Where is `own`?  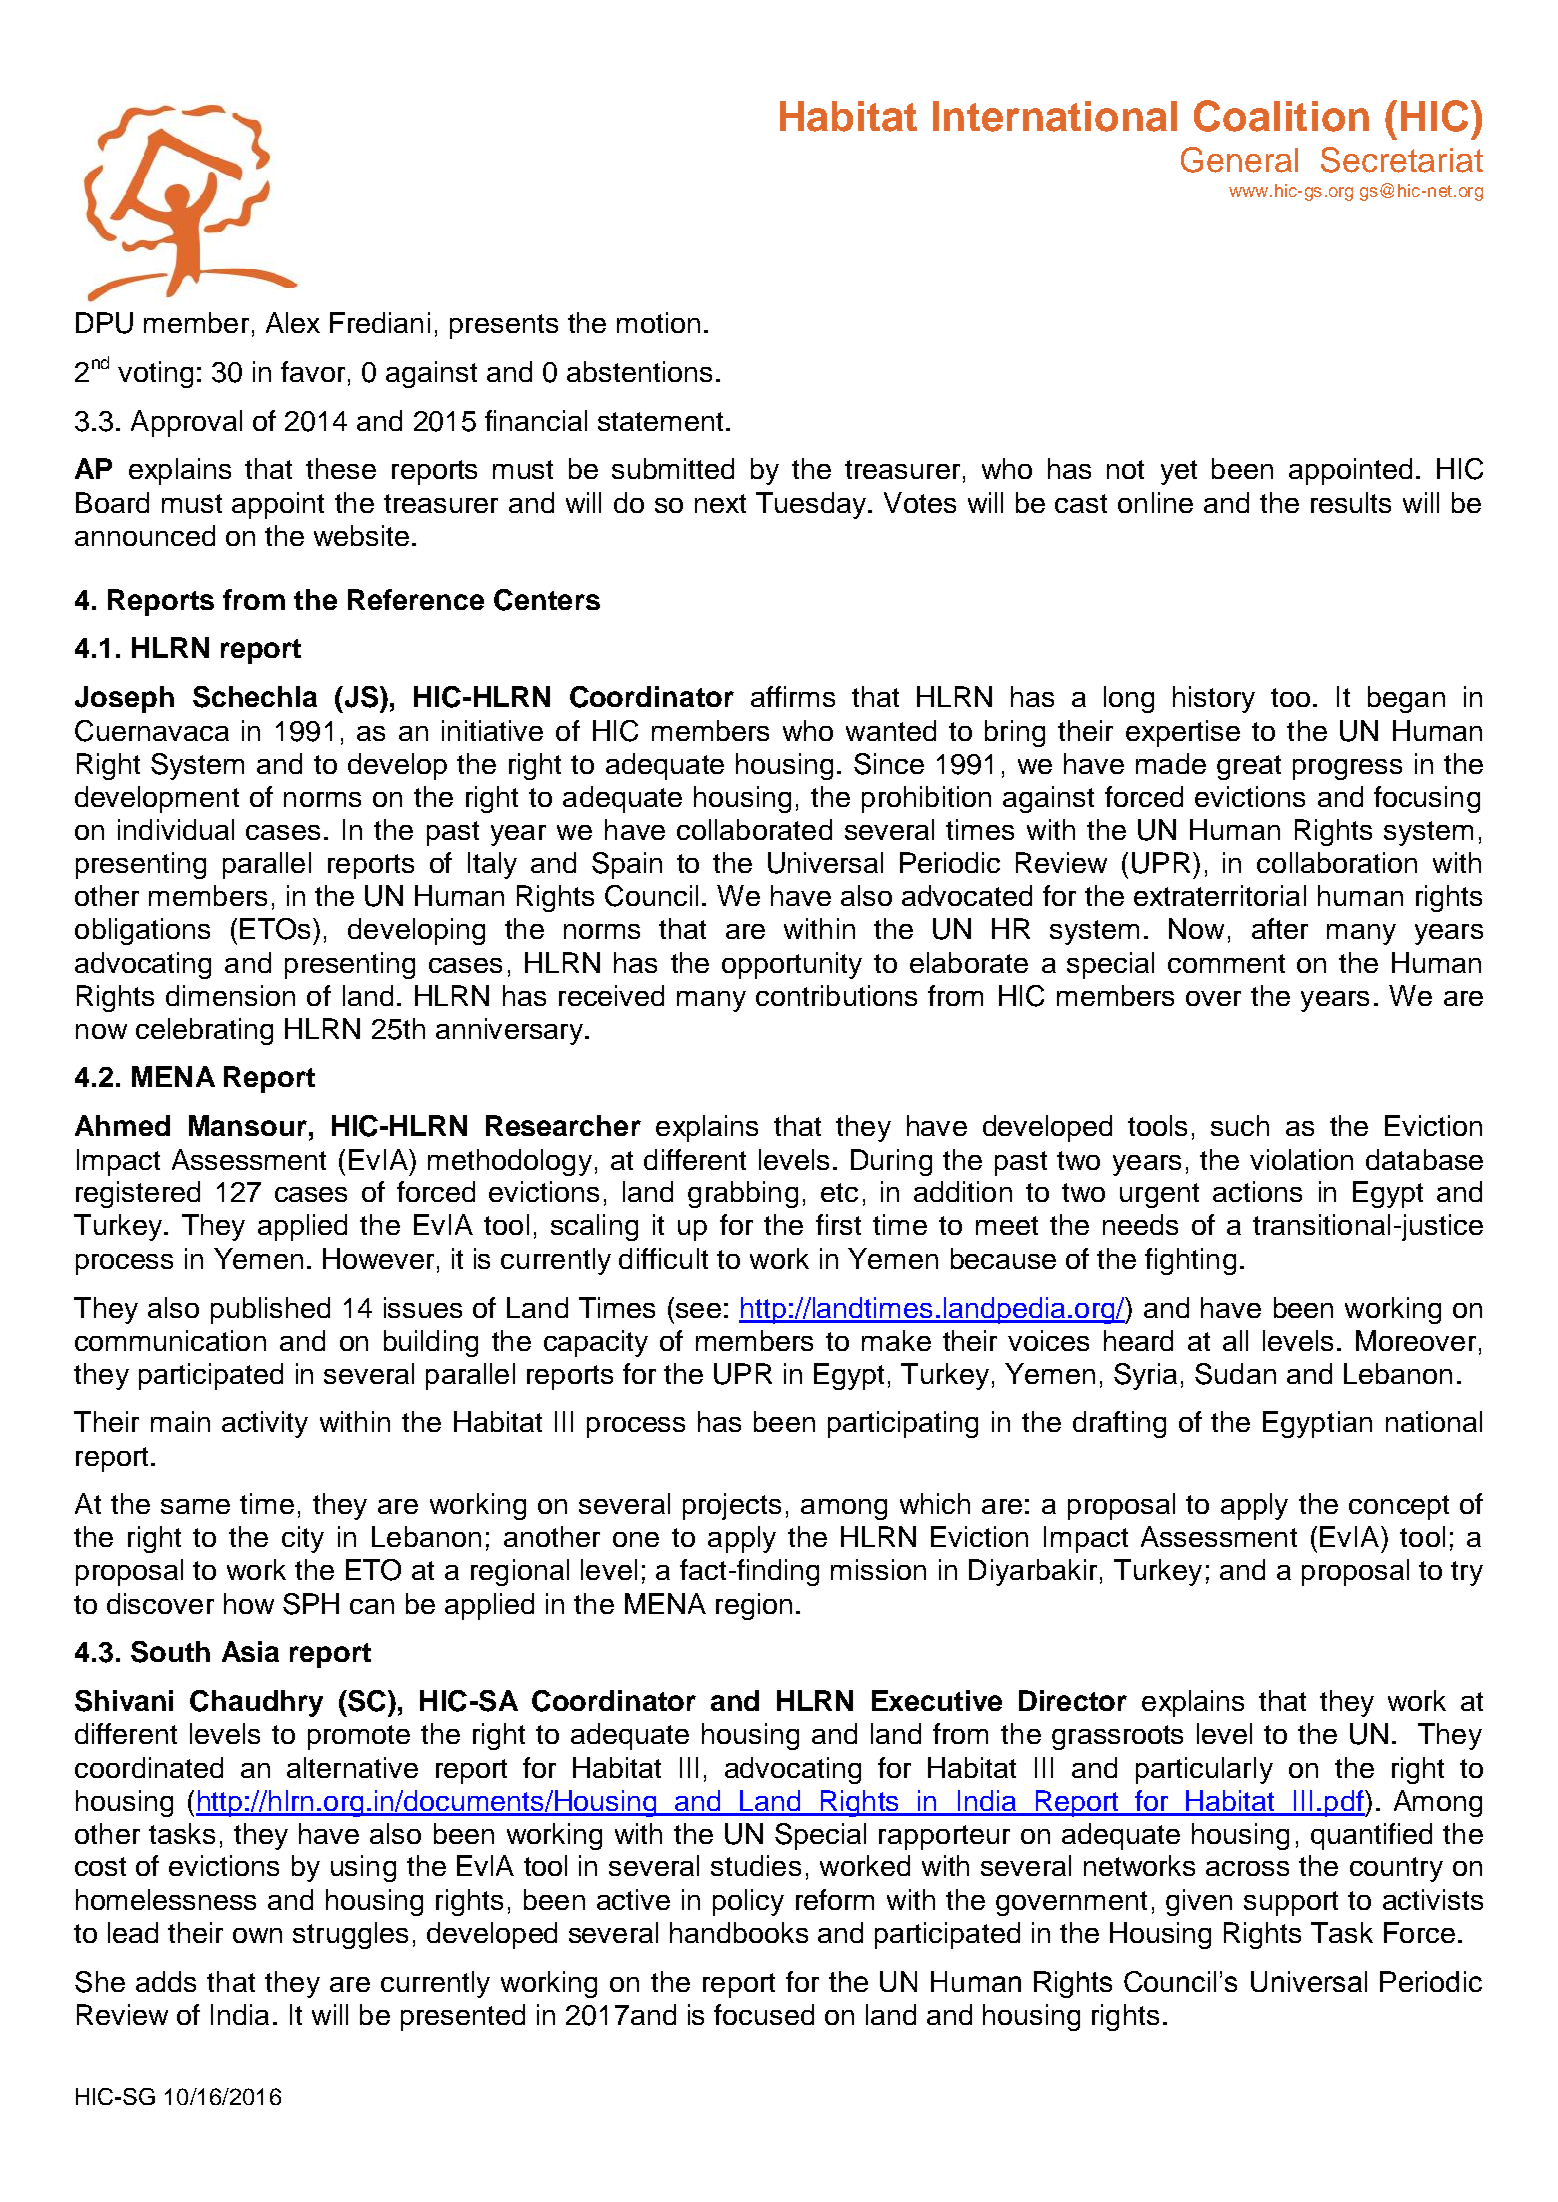
own is located at coordinates (257, 1935).
